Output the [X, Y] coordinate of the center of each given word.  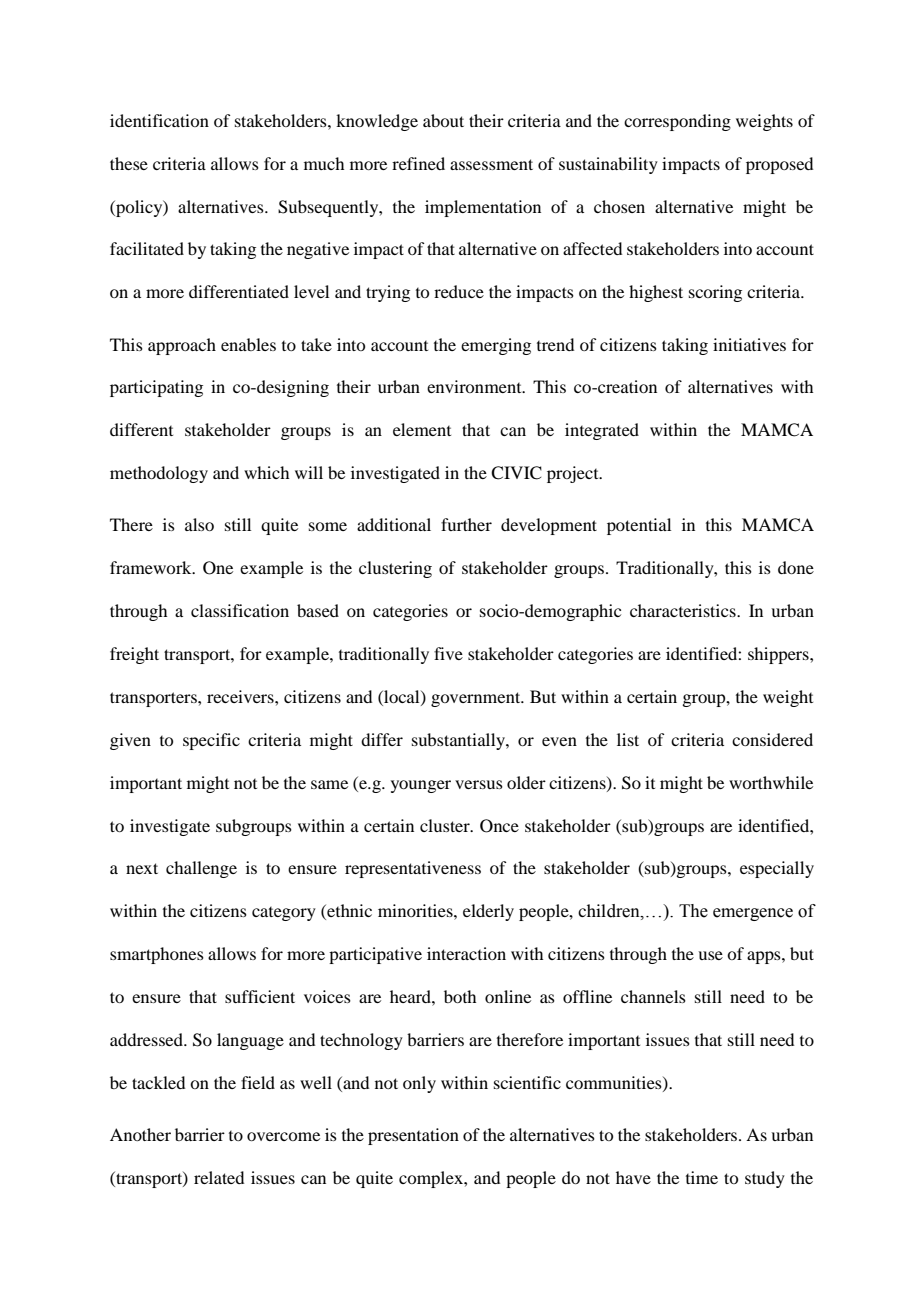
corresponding [677, 122]
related [219, 1177]
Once [499, 826]
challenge [201, 869]
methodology [159, 474]
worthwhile [771, 782]
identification [159, 120]
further [466, 524]
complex [432, 1179]
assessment [491, 164]
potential [639, 526]
